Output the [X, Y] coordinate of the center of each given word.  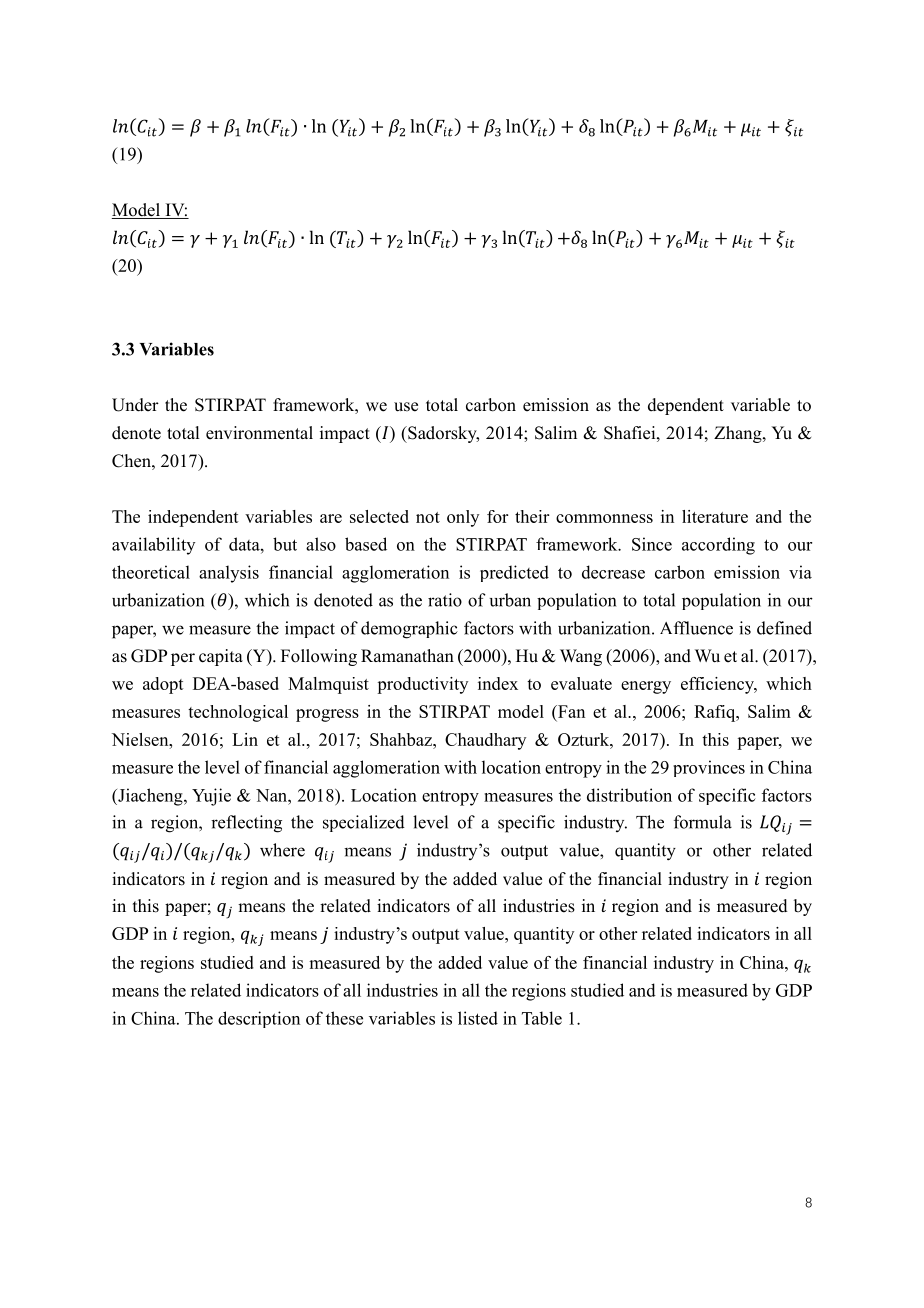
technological [238, 713]
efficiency [718, 685]
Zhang [739, 434]
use [406, 407]
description [259, 1019]
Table [542, 1018]
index [498, 683]
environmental [259, 433]
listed [478, 1018]
